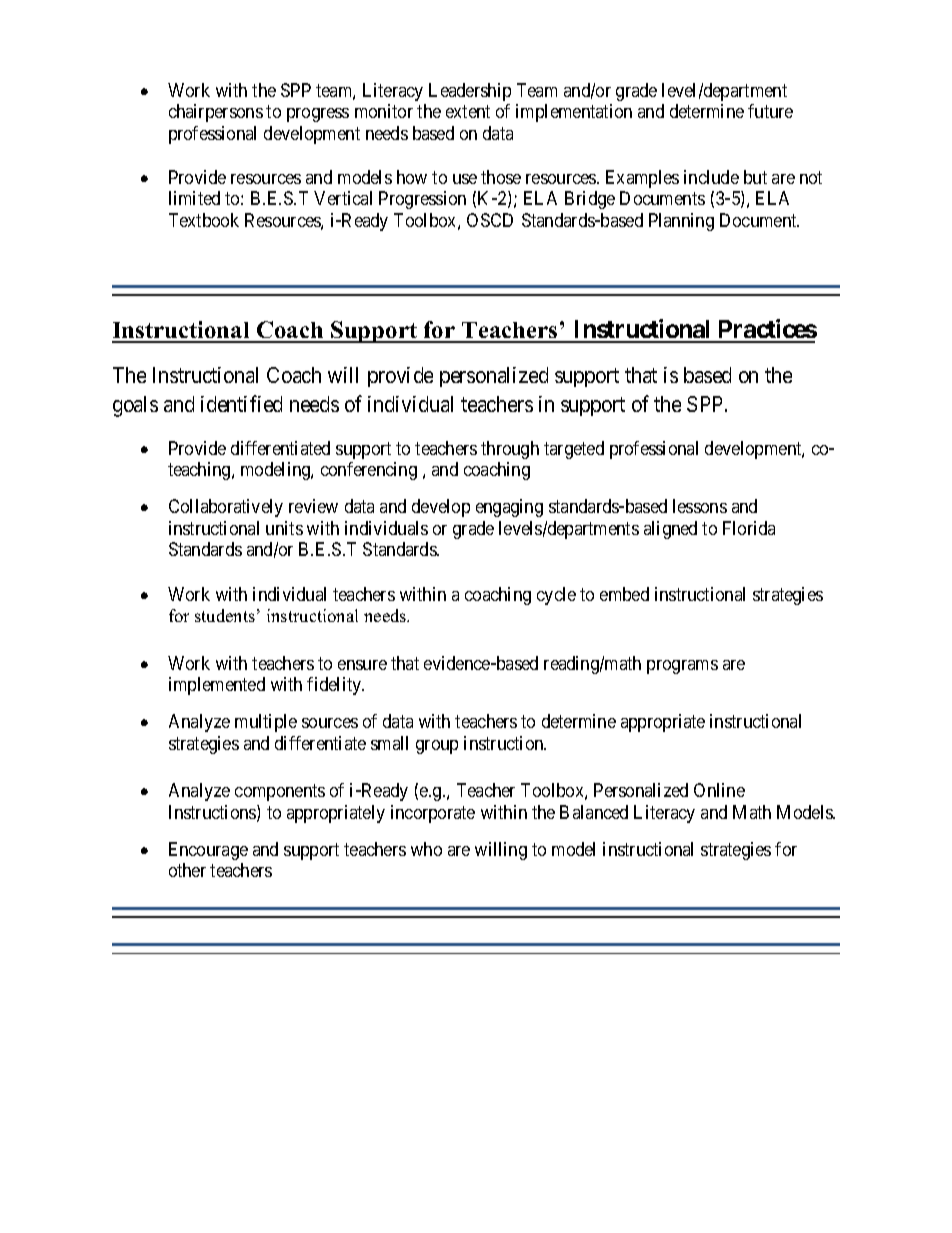 This screenshot has height=1233, width=952. Describe the element at coordinates (682, 667) in the screenshot. I see `programs` at that location.
